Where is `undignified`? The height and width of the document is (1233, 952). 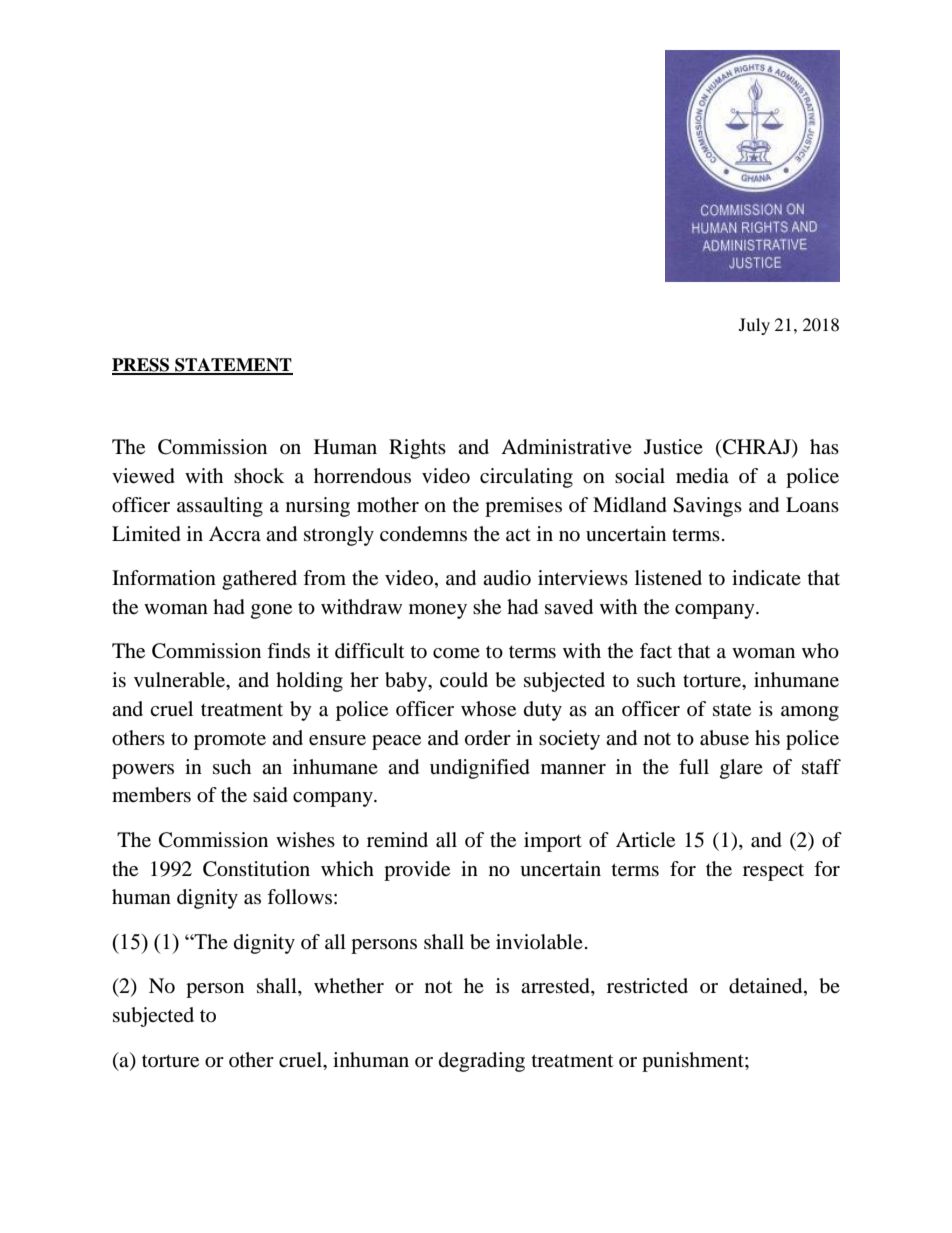 undignified is located at coordinates (480, 769).
